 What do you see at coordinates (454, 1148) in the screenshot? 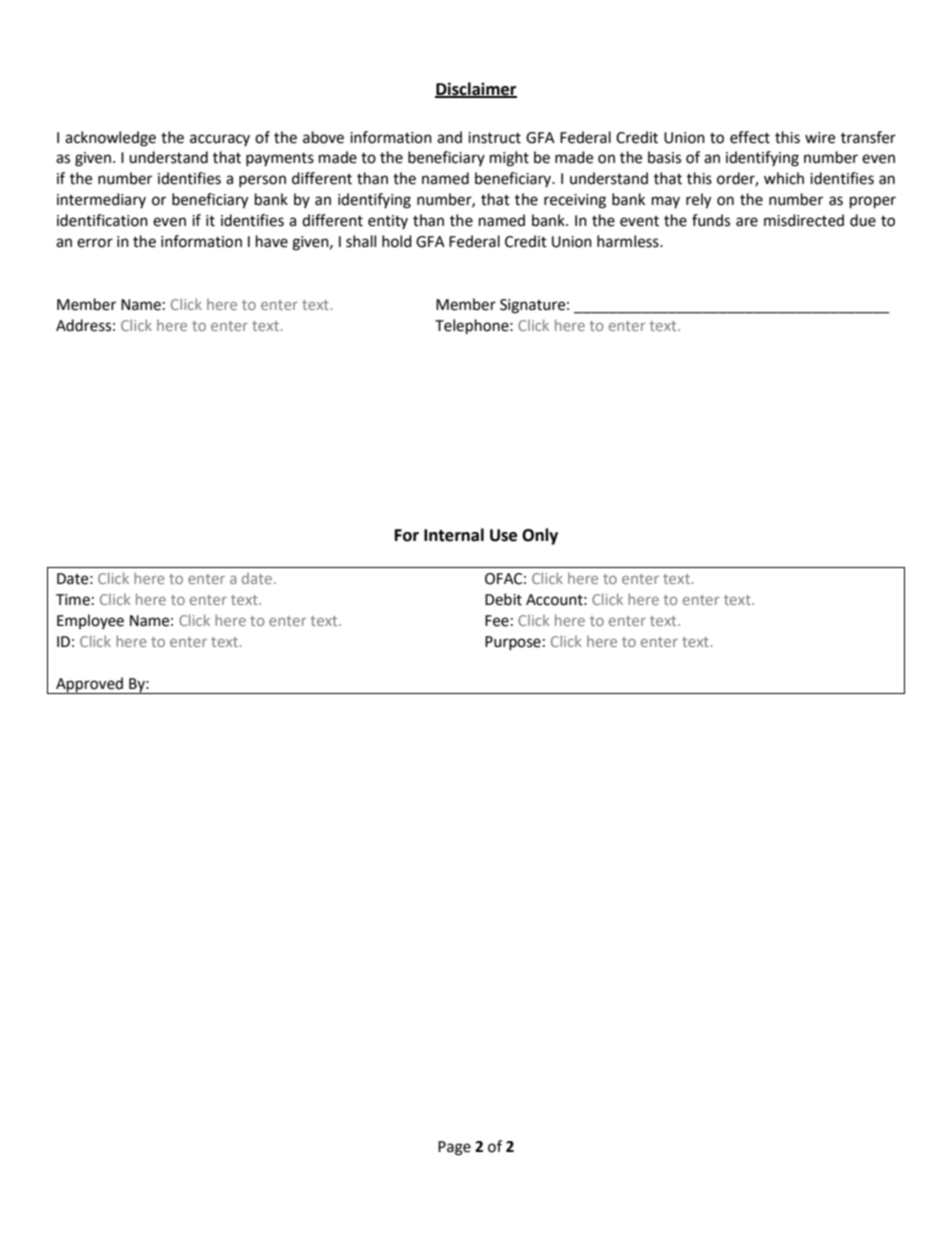
I see `Page` at bounding box center [454, 1148].
